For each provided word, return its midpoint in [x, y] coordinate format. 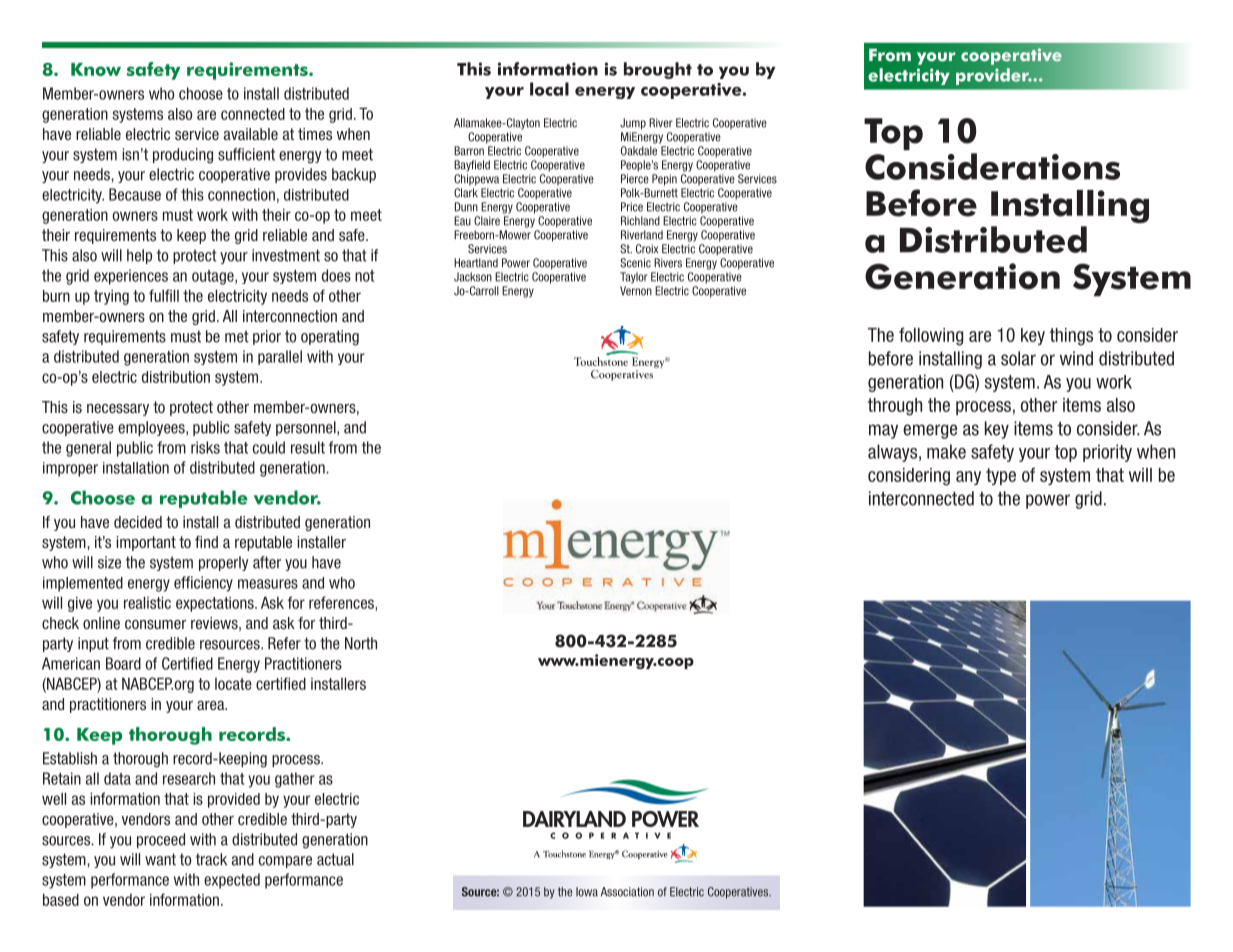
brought [658, 70]
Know [96, 69]
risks [205, 447]
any [968, 478]
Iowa [587, 892]
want [160, 859]
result [308, 447]
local [549, 89]
